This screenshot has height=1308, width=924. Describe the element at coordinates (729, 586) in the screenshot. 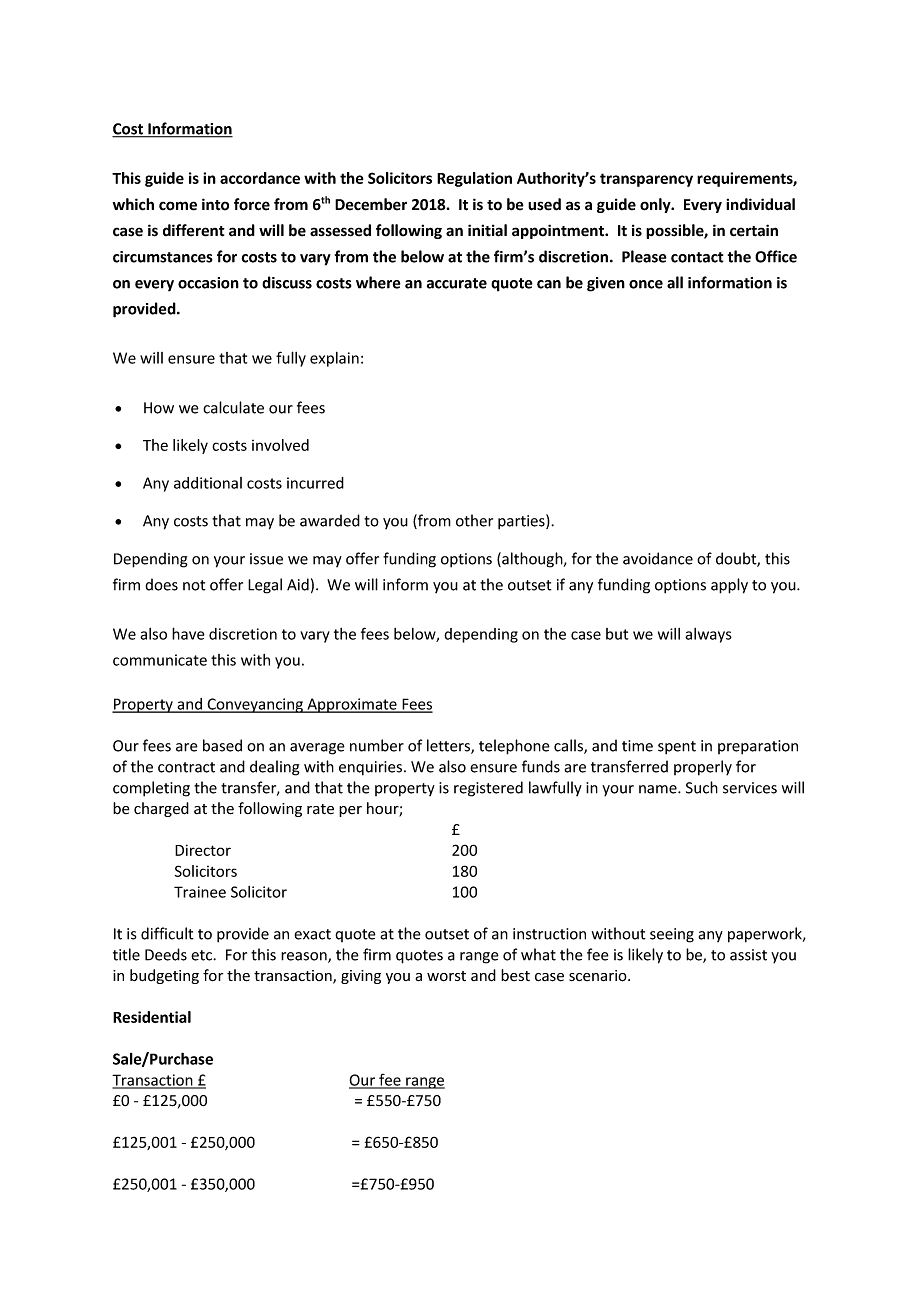

I see `apply` at that location.
